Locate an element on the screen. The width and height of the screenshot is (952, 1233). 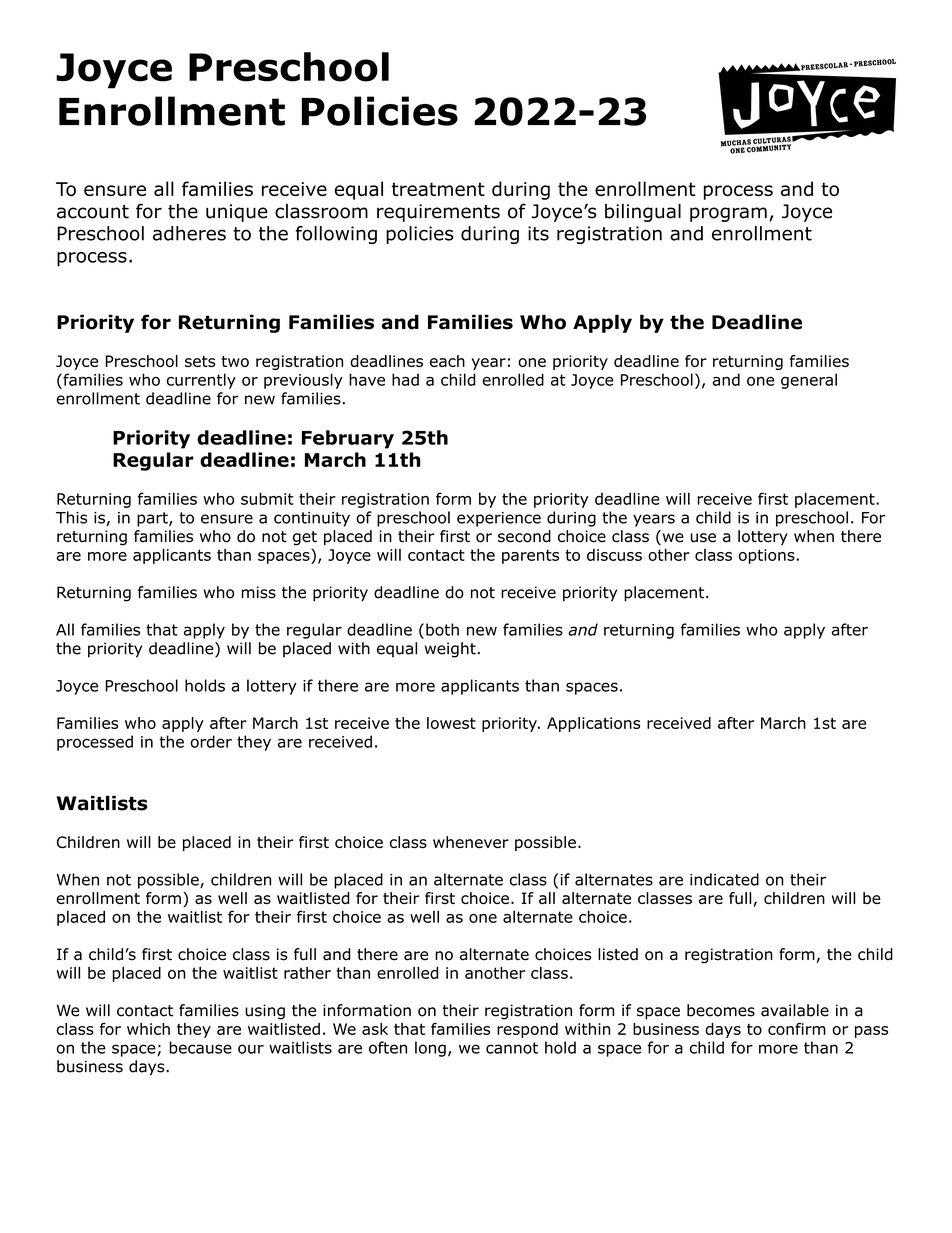
order is located at coordinates (211, 741).
